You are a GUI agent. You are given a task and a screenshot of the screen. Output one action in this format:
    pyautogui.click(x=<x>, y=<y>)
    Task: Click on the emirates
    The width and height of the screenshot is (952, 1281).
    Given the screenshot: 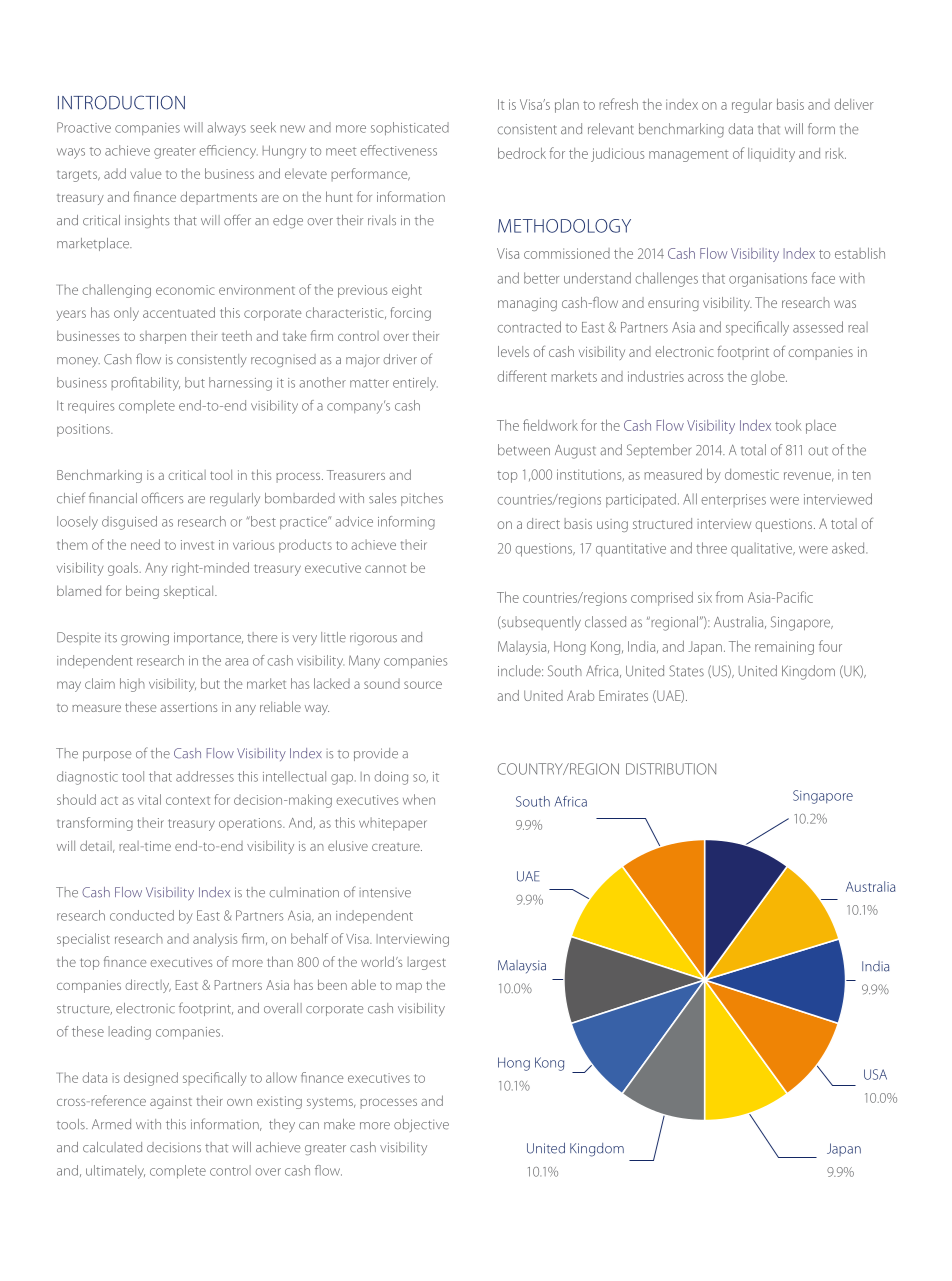 What is the action you would take?
    pyautogui.click(x=623, y=695)
